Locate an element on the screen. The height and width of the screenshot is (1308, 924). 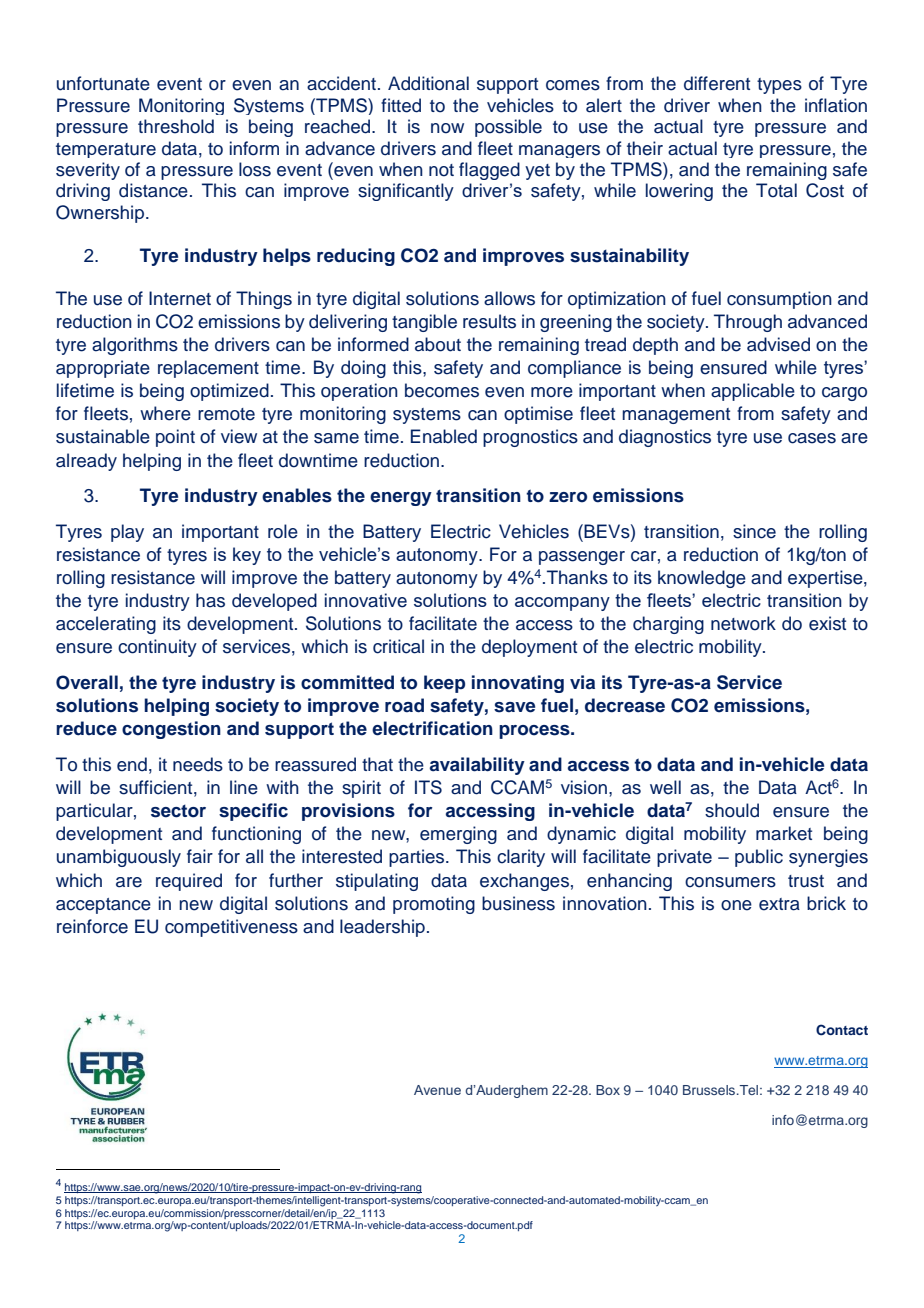
competitiveness is located at coordinates (231, 928).
